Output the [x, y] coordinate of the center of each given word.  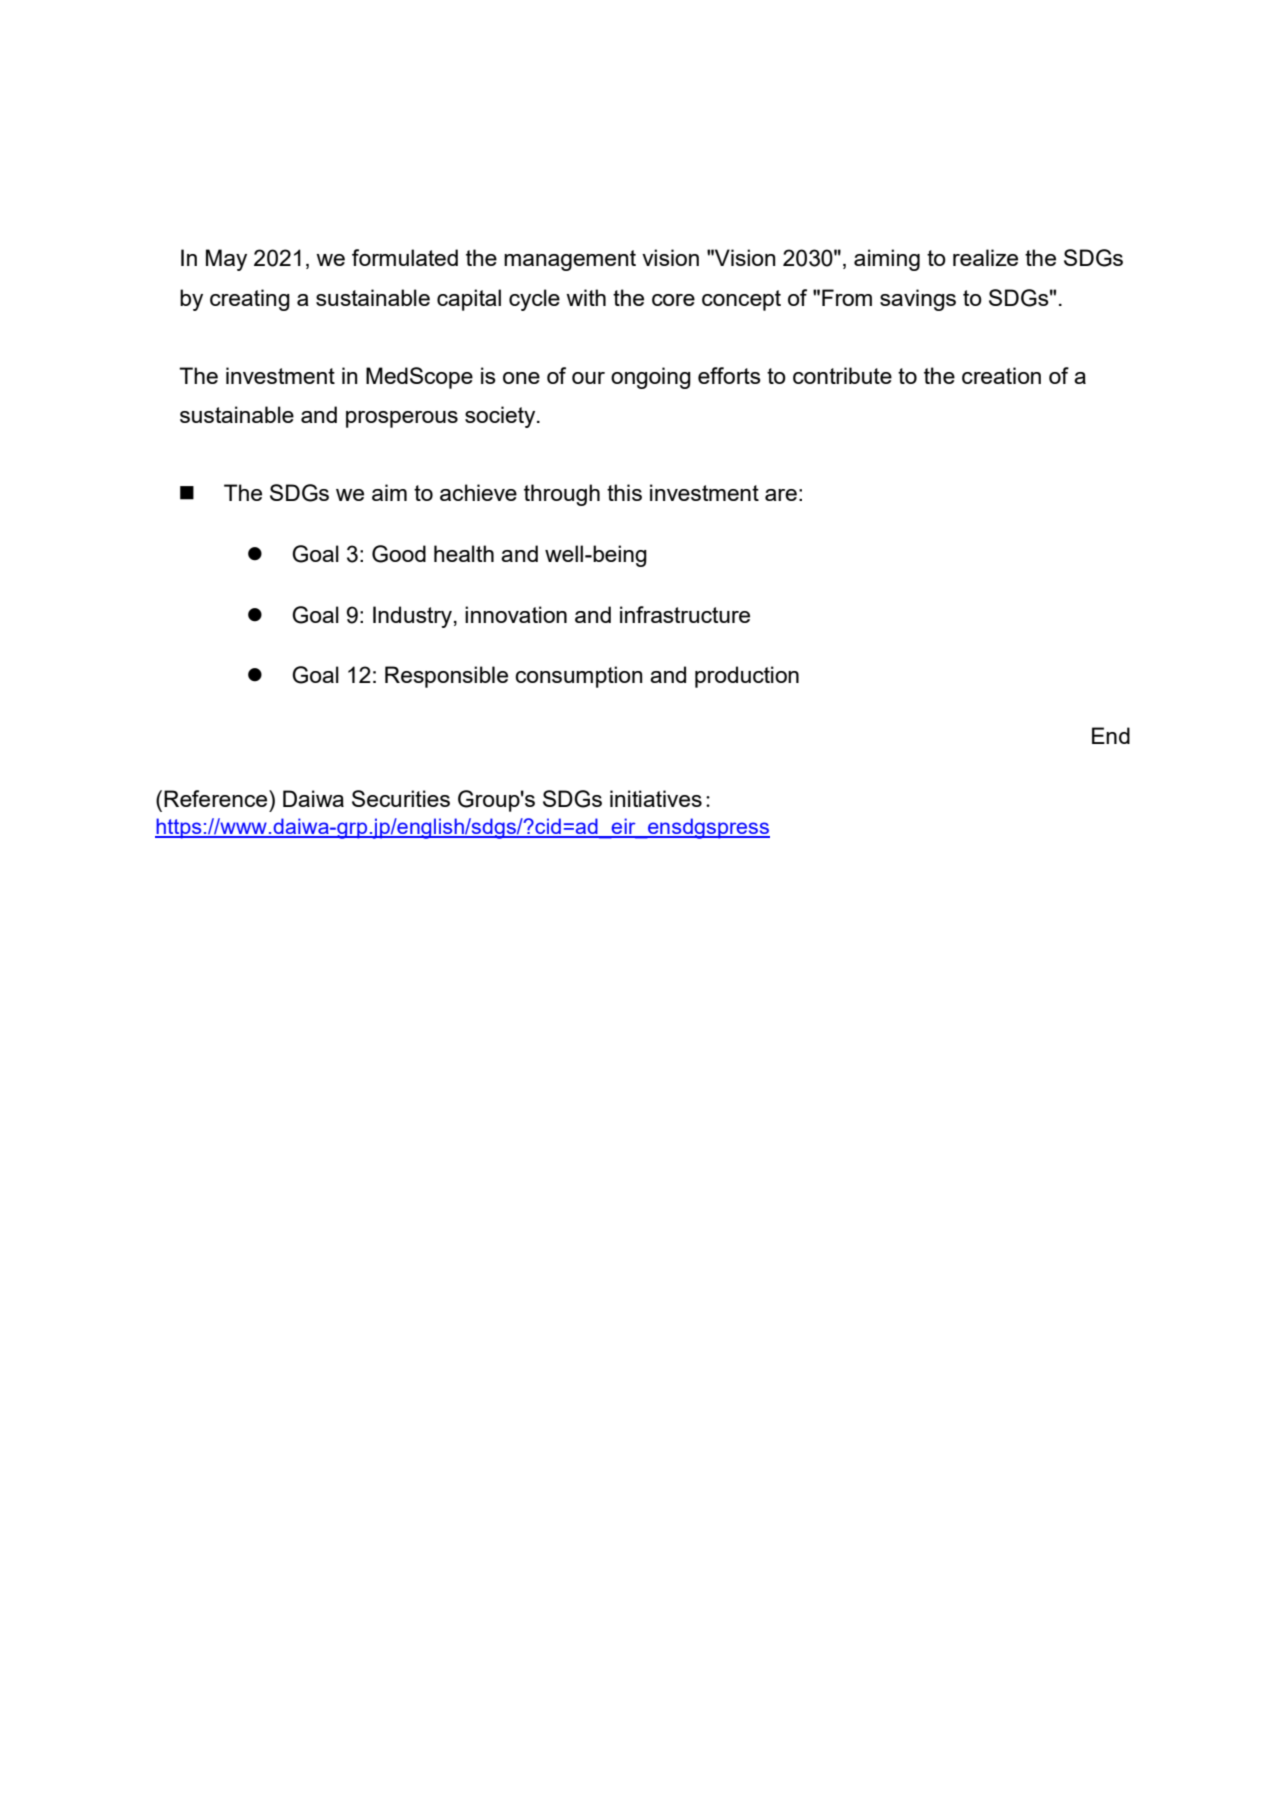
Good [399, 554]
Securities [401, 798]
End [1111, 735]
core [673, 300]
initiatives [656, 798]
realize [985, 257]
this [624, 492]
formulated [405, 257]
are [781, 495]
